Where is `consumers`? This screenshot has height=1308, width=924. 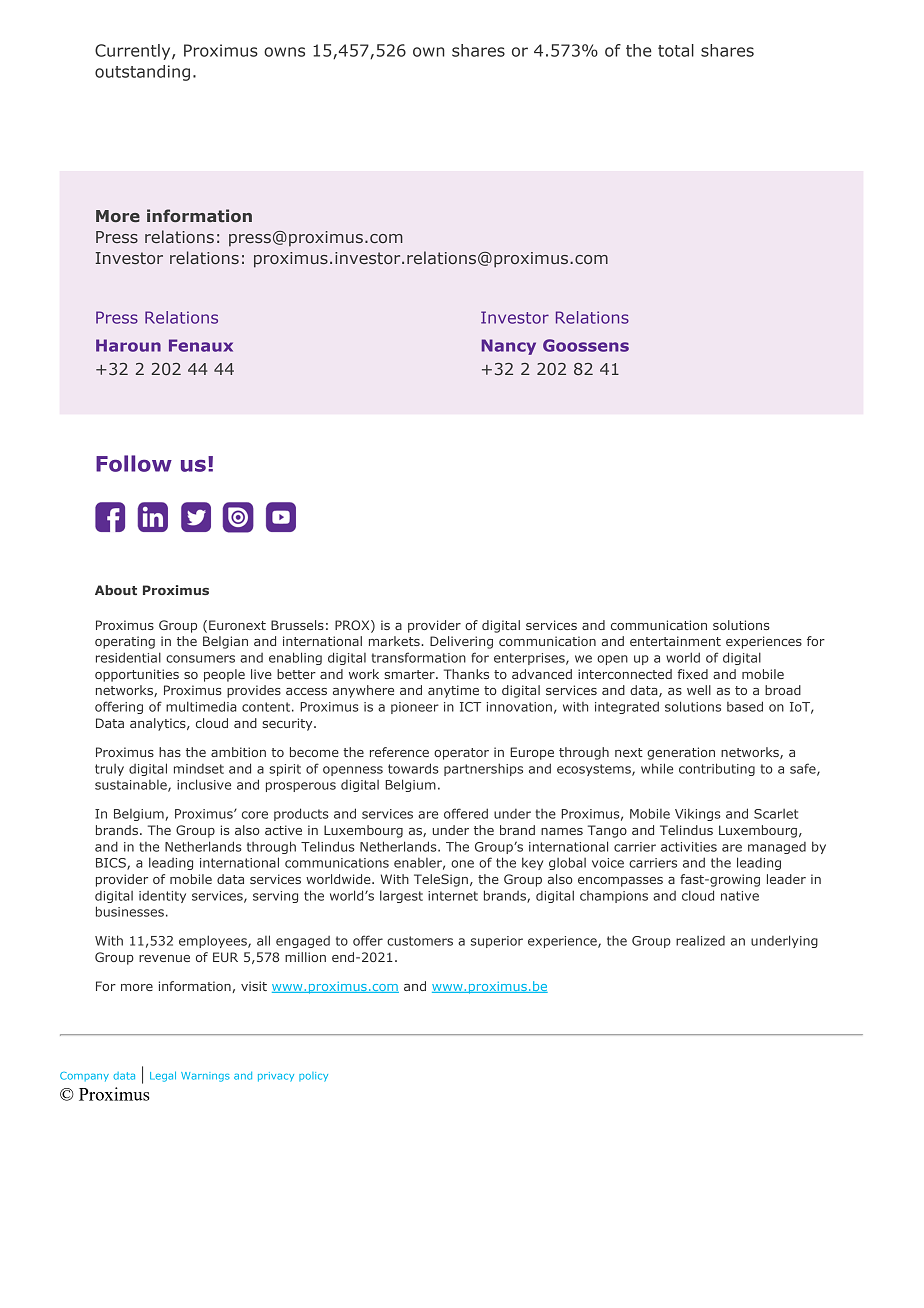 consumers is located at coordinates (200, 659).
